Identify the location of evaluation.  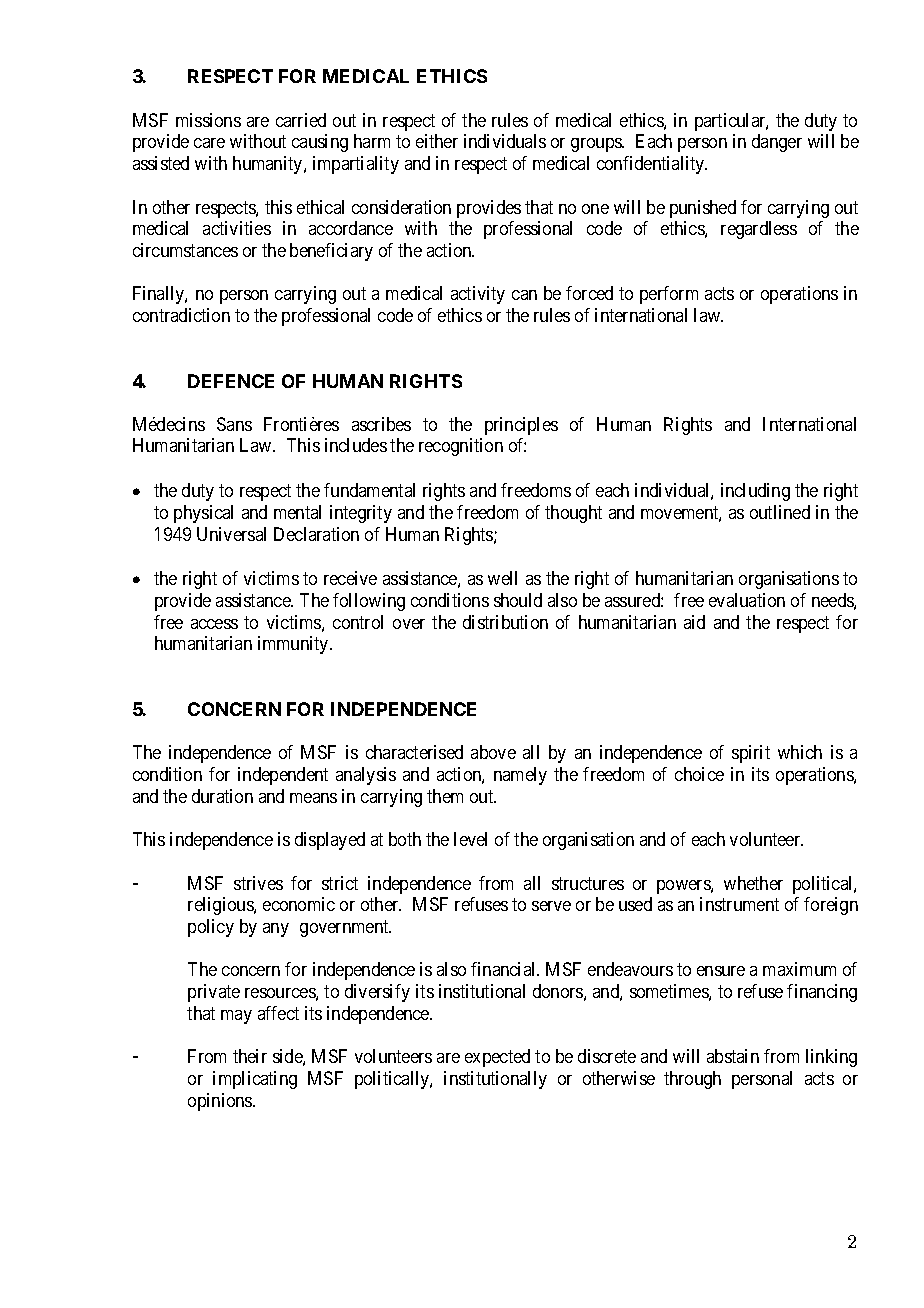
(747, 600).
